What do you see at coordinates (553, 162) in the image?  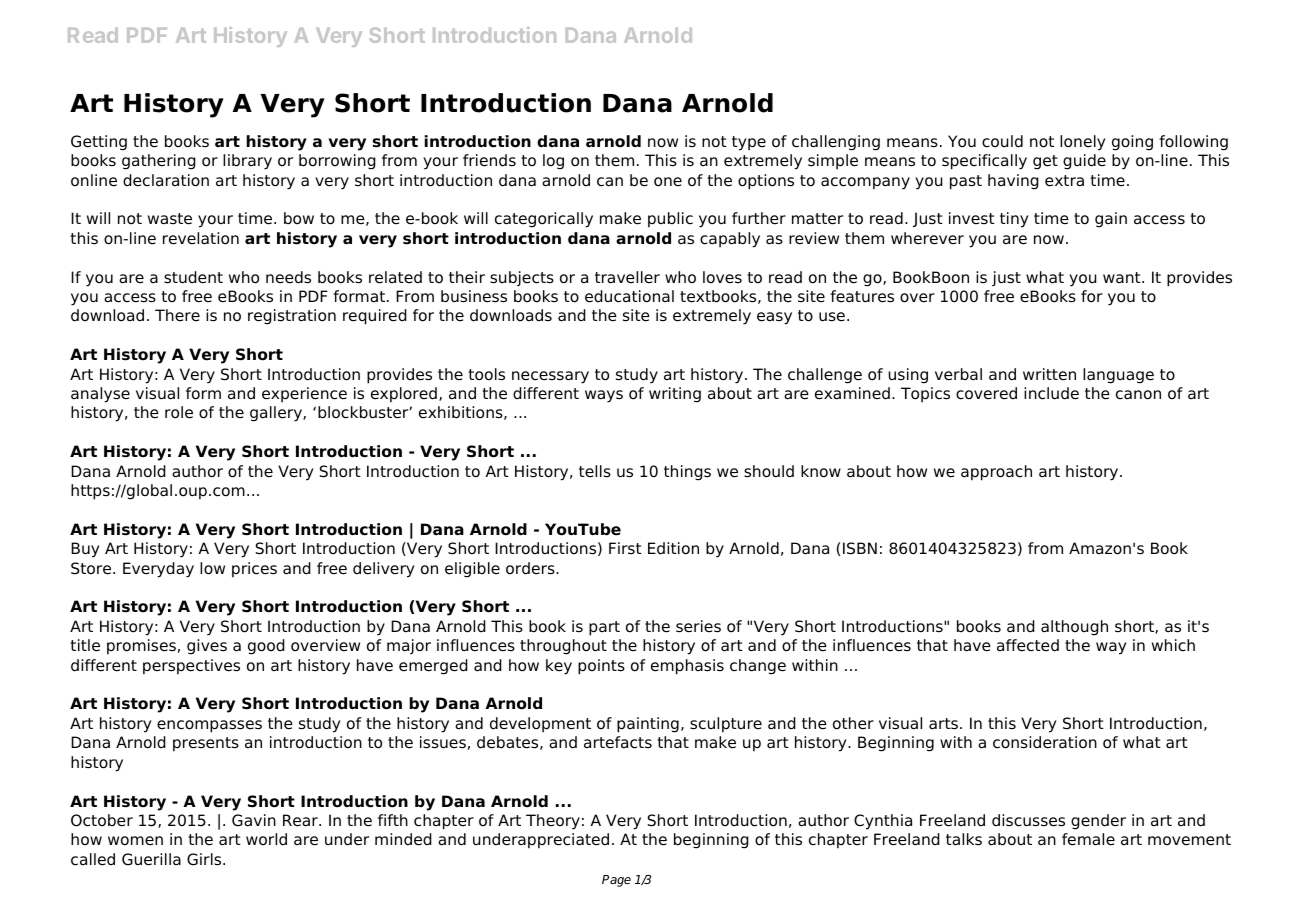 I see `log` at bounding box center [553, 162].
